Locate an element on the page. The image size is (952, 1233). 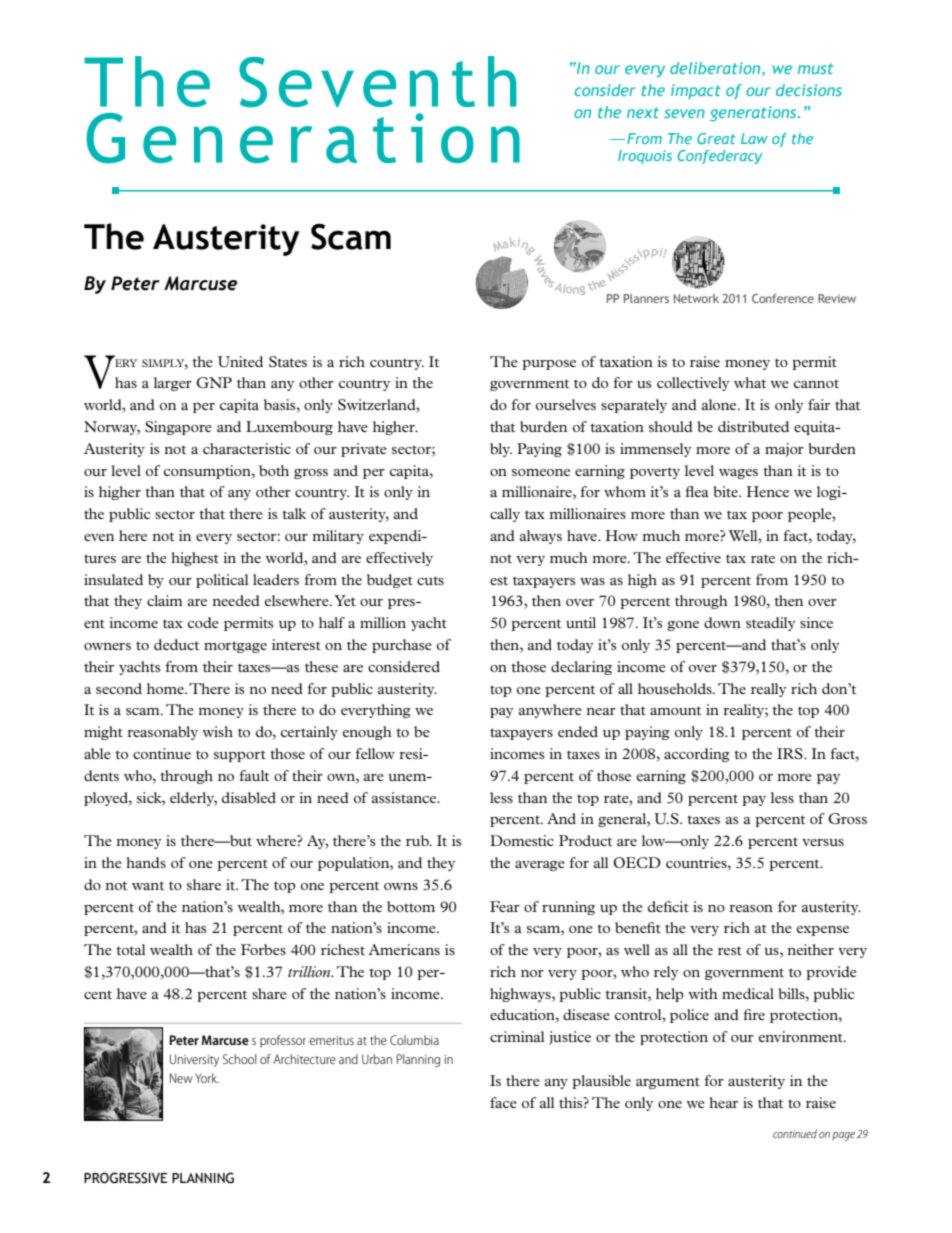
major is located at coordinates (784, 450).
